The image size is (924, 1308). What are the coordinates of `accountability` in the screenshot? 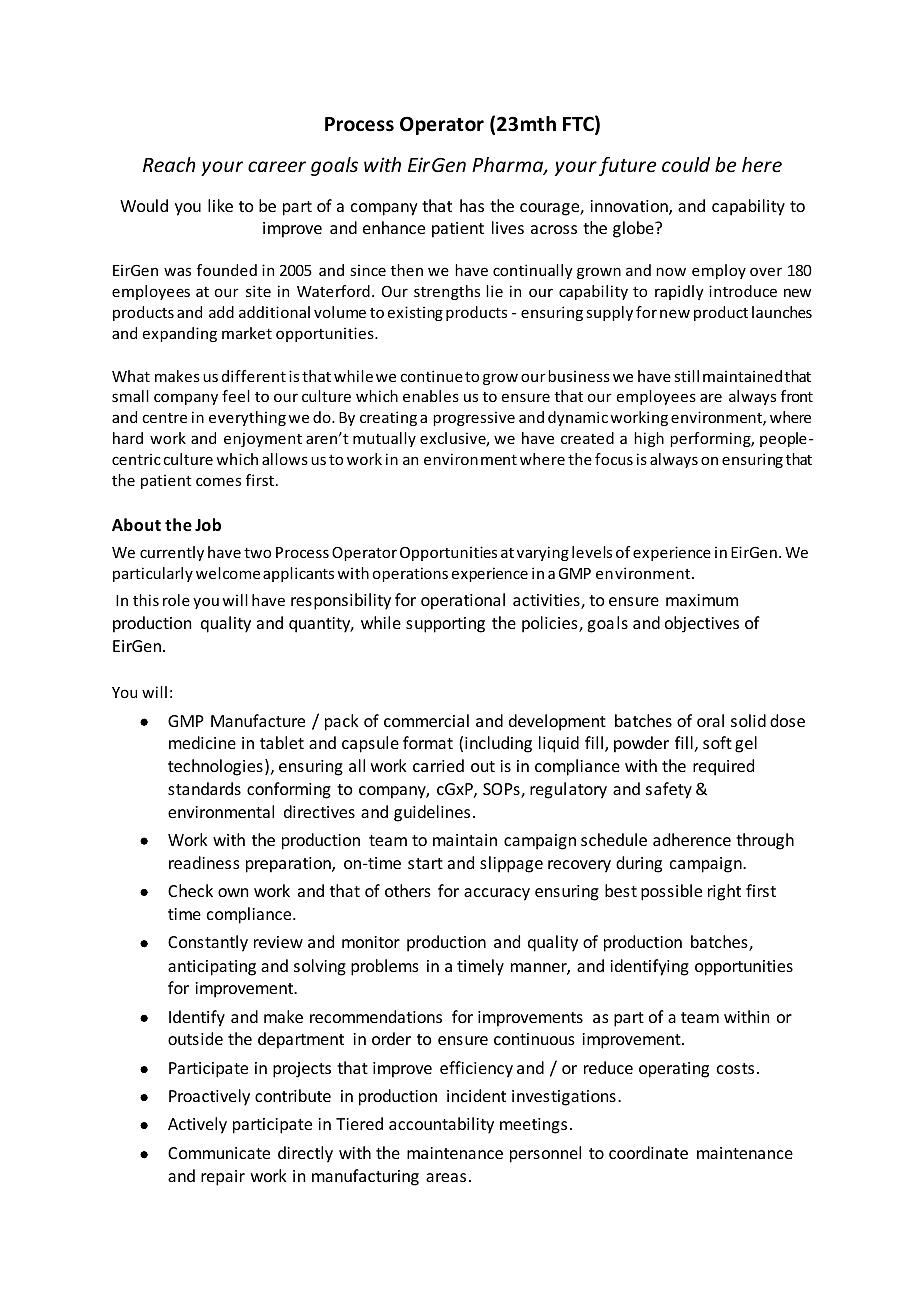 It's located at (441, 1125).
